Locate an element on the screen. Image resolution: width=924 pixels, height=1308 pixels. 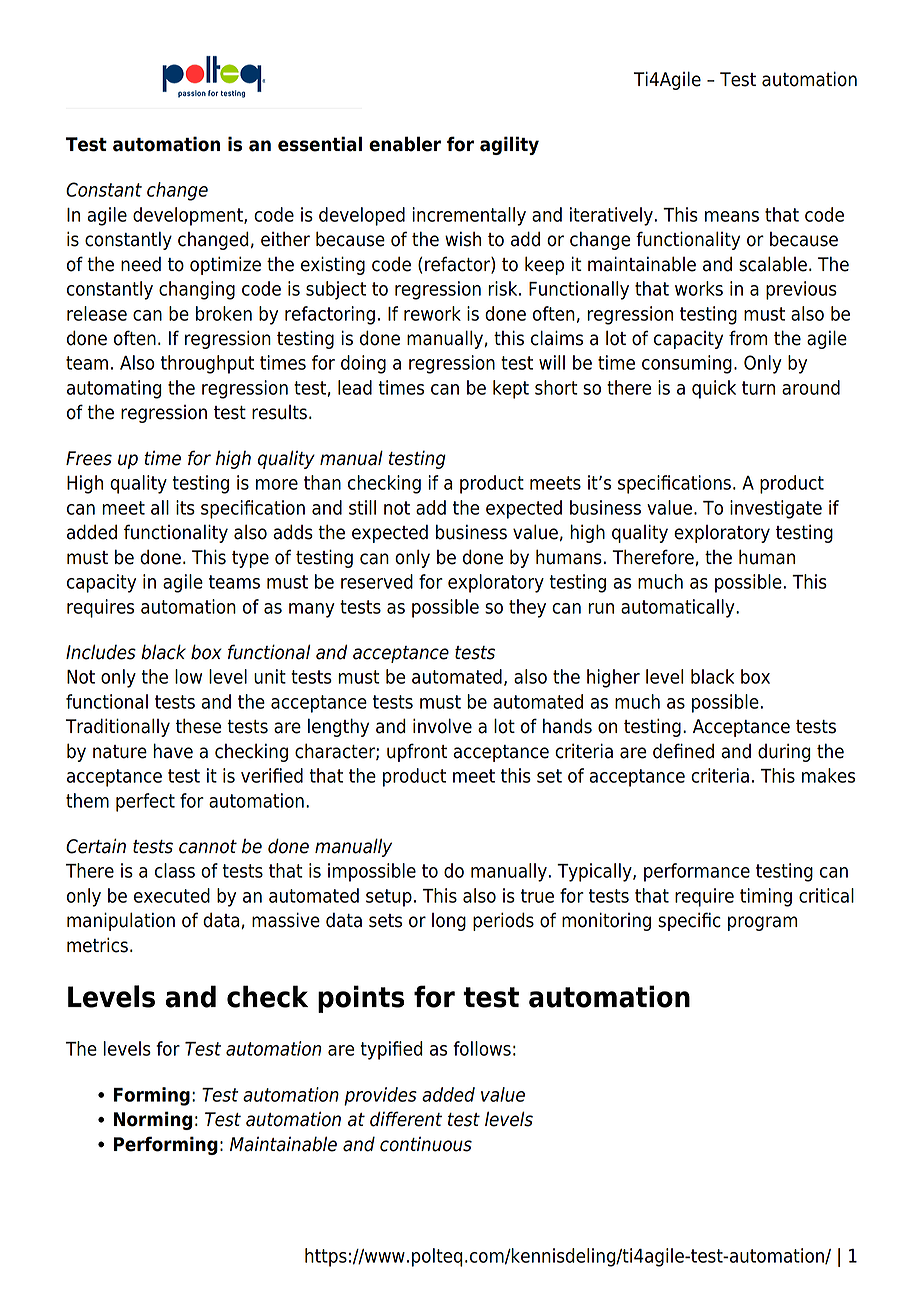
investigate is located at coordinates (776, 509).
